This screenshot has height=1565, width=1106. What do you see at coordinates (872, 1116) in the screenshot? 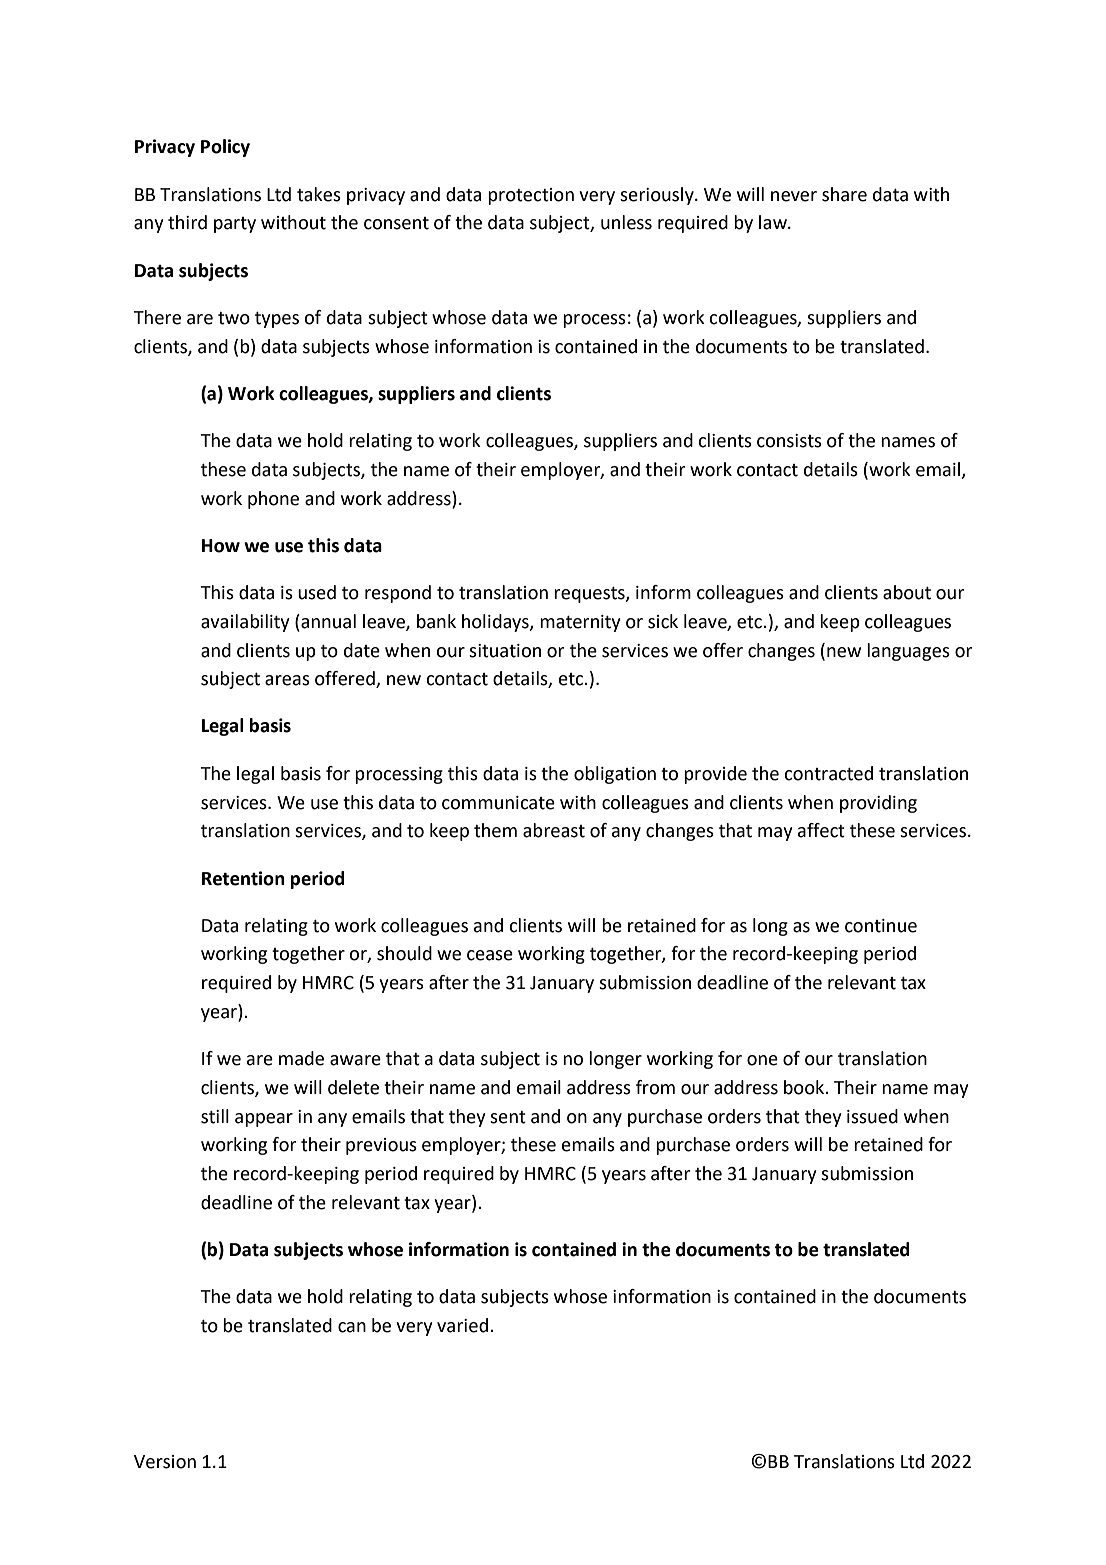
I see `issued` at bounding box center [872, 1116].
